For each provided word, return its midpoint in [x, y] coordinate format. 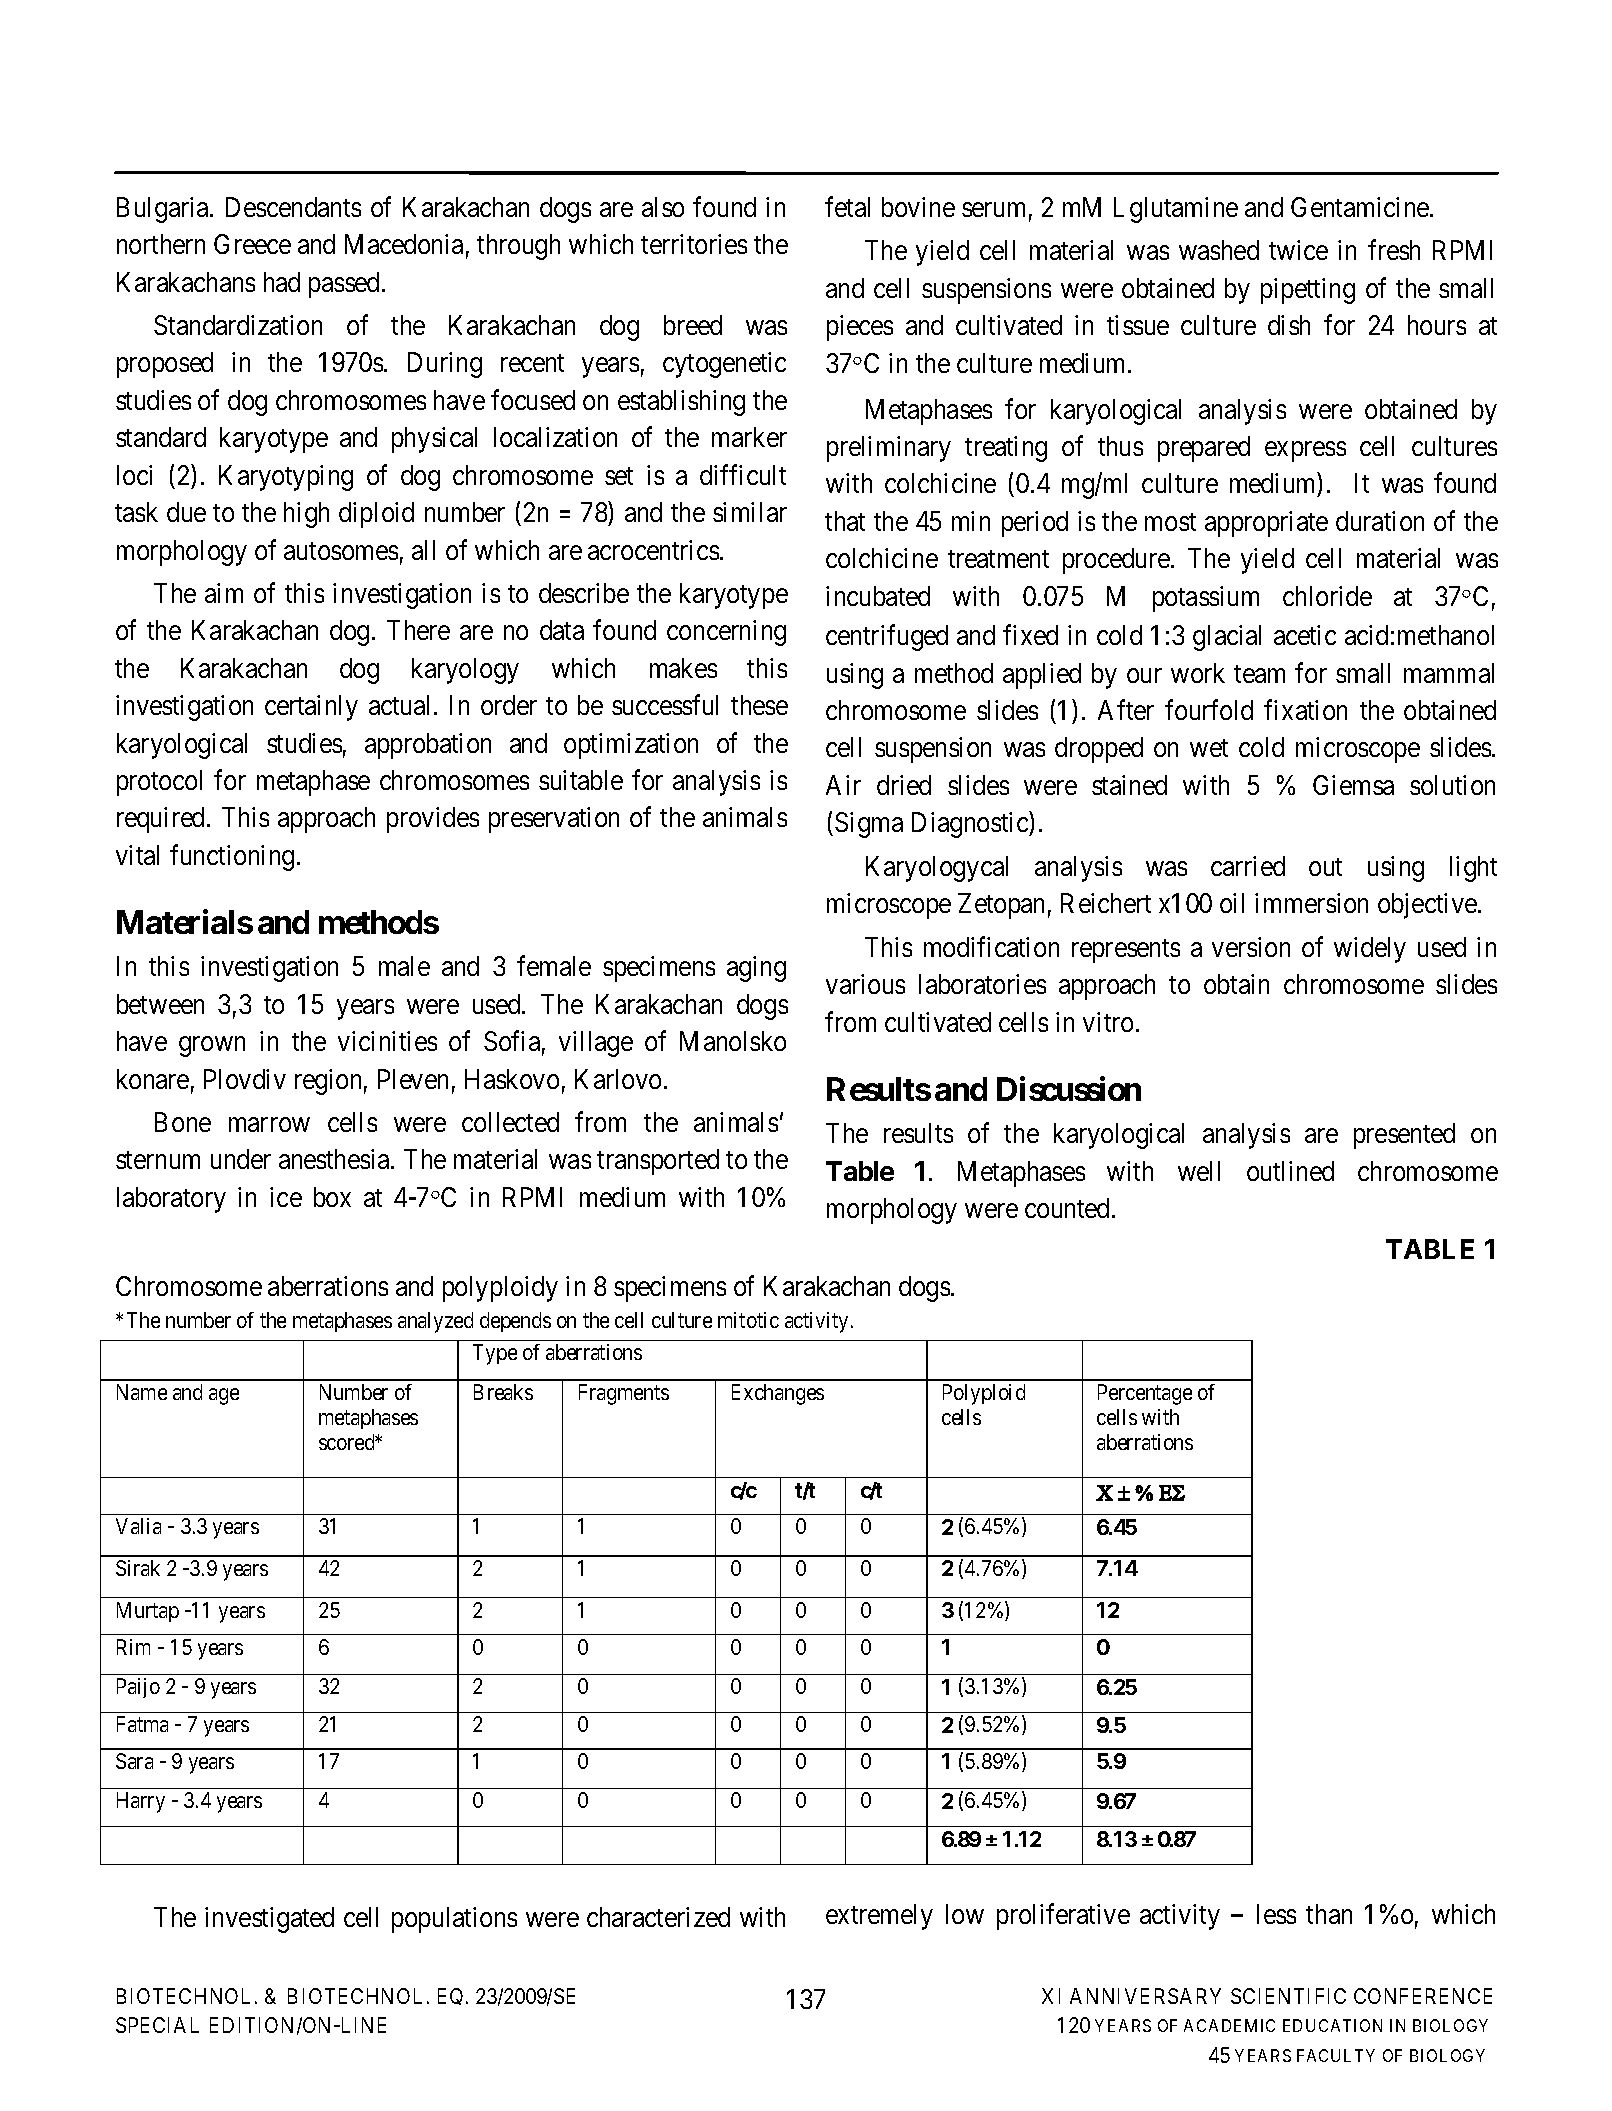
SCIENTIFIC [1288, 1996]
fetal [847, 206]
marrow [269, 1125]
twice [1298, 250]
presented [1404, 1136]
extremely [879, 1917]
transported [658, 1162]
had [282, 282]
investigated [269, 1920]
